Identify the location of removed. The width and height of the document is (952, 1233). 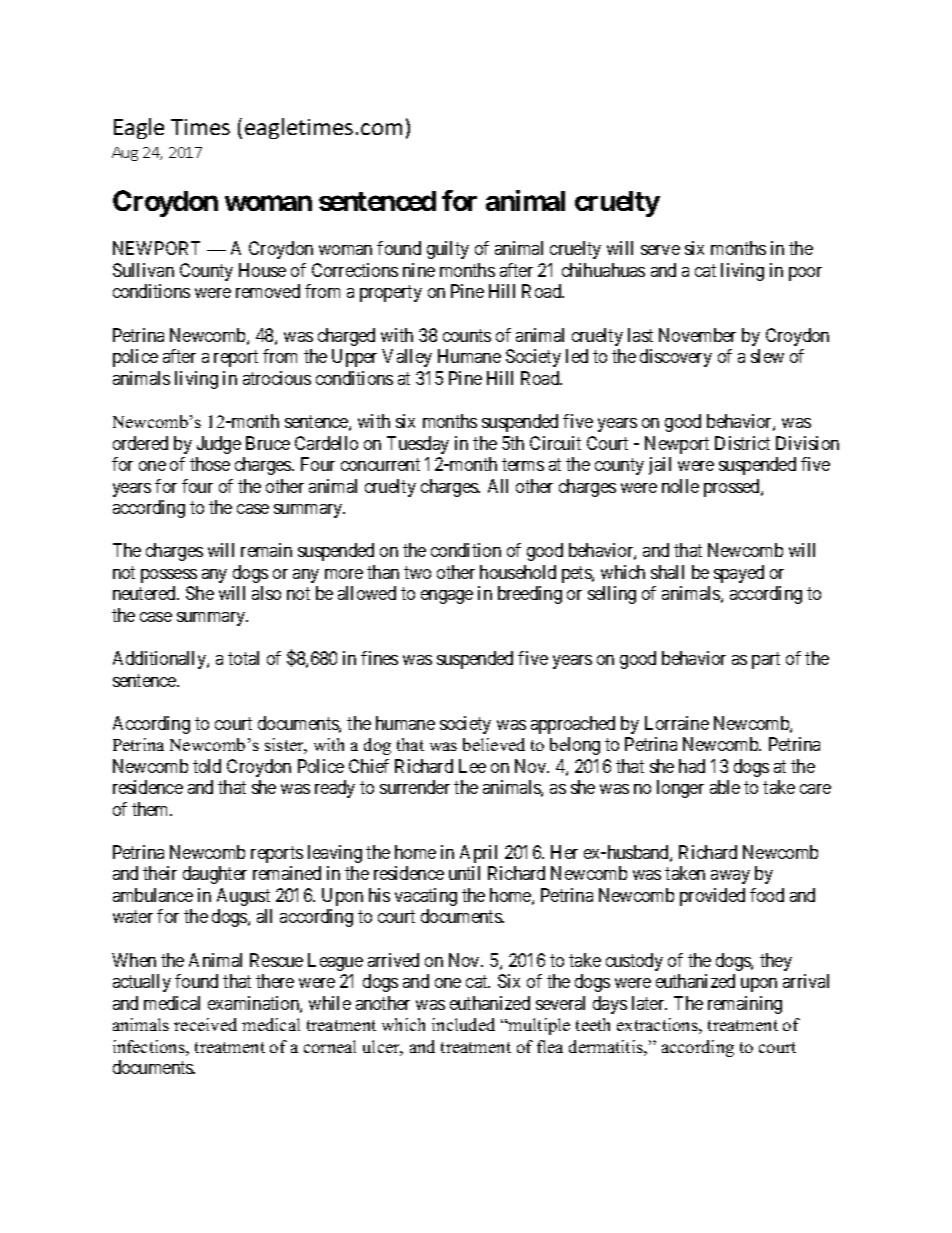
(268, 291).
